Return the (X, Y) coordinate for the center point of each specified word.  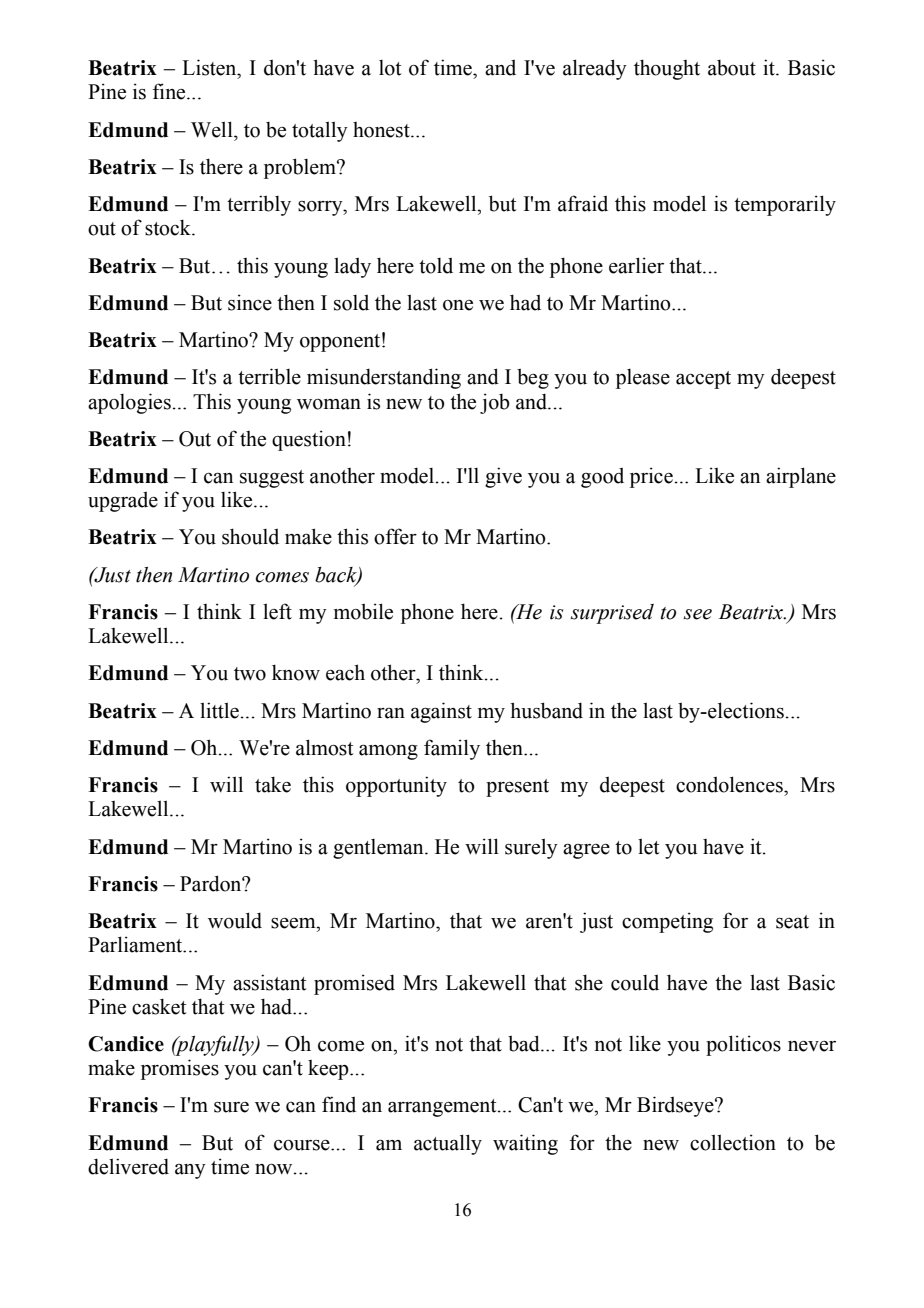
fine (170, 91)
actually (448, 1144)
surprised (612, 614)
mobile (363, 611)
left (277, 611)
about (732, 68)
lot (390, 68)
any (190, 1171)
